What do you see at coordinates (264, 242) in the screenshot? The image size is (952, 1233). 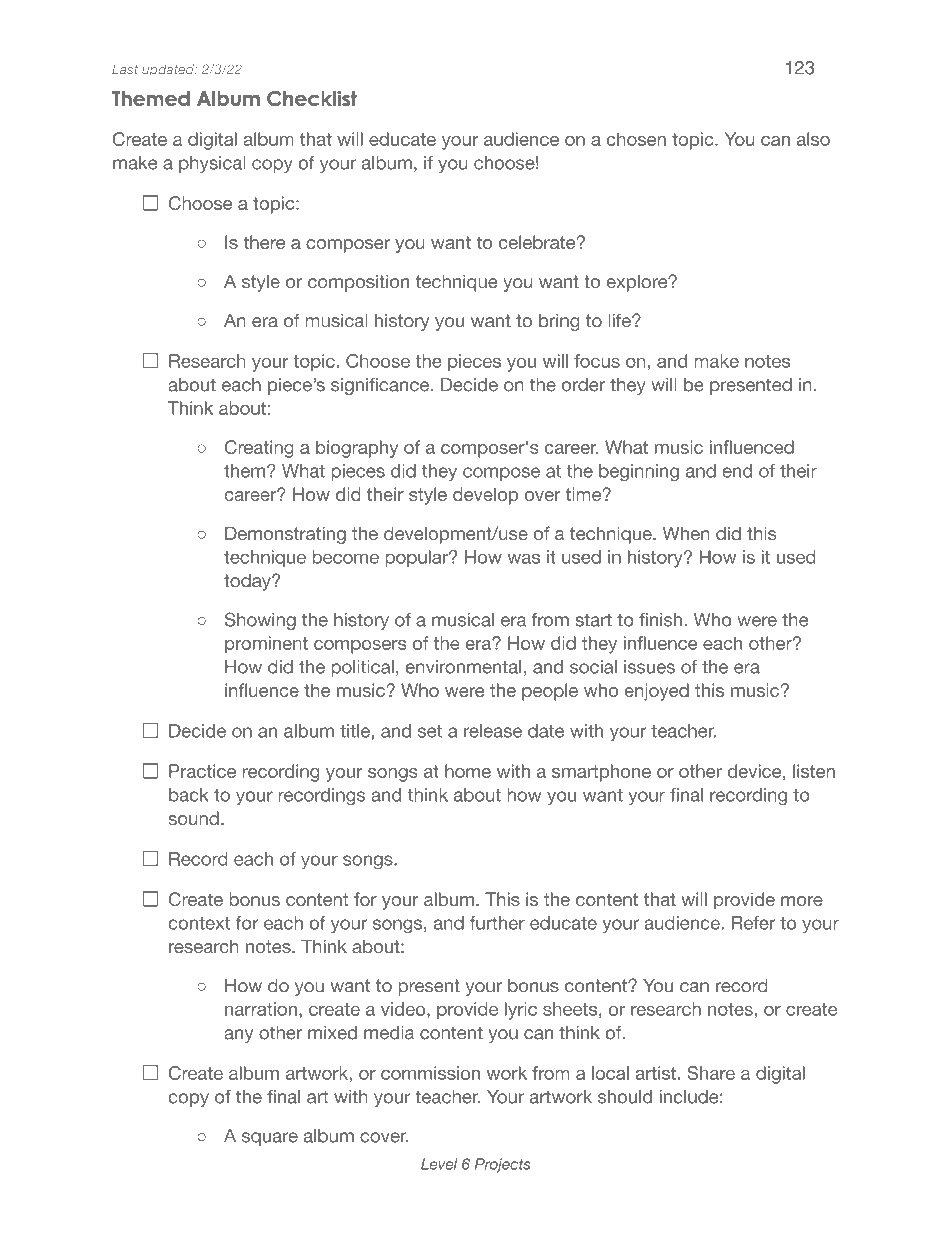 I see `there` at bounding box center [264, 242].
